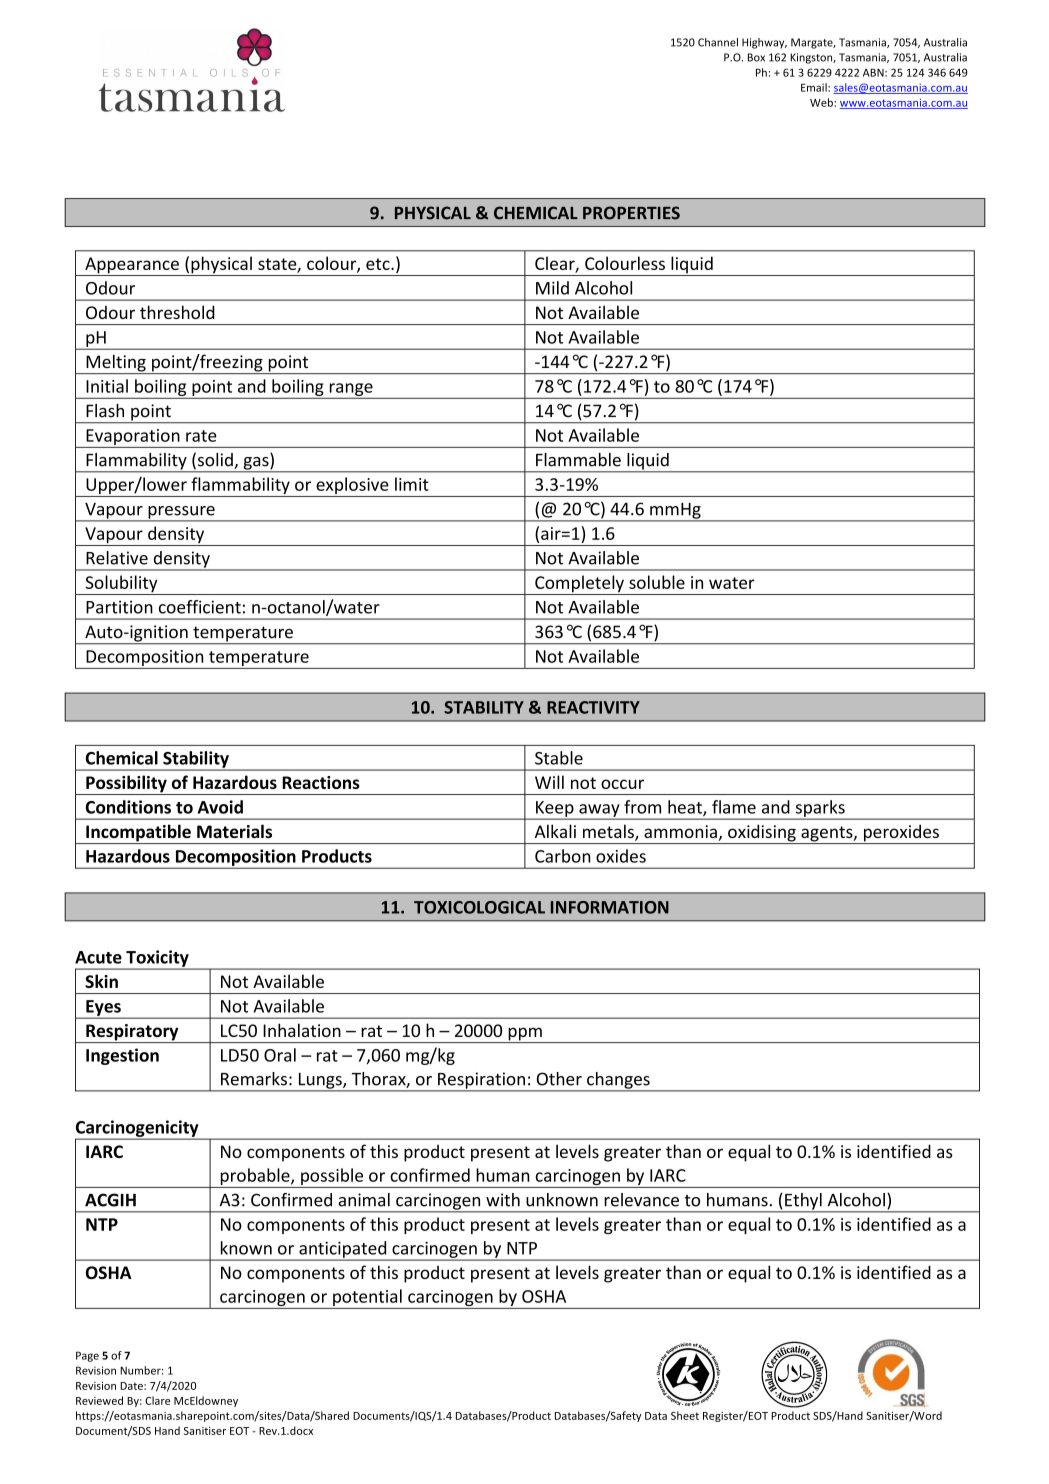 The height and width of the document is (1484, 1049). Describe the element at coordinates (412, 484) in the document. I see `limit` at that location.
